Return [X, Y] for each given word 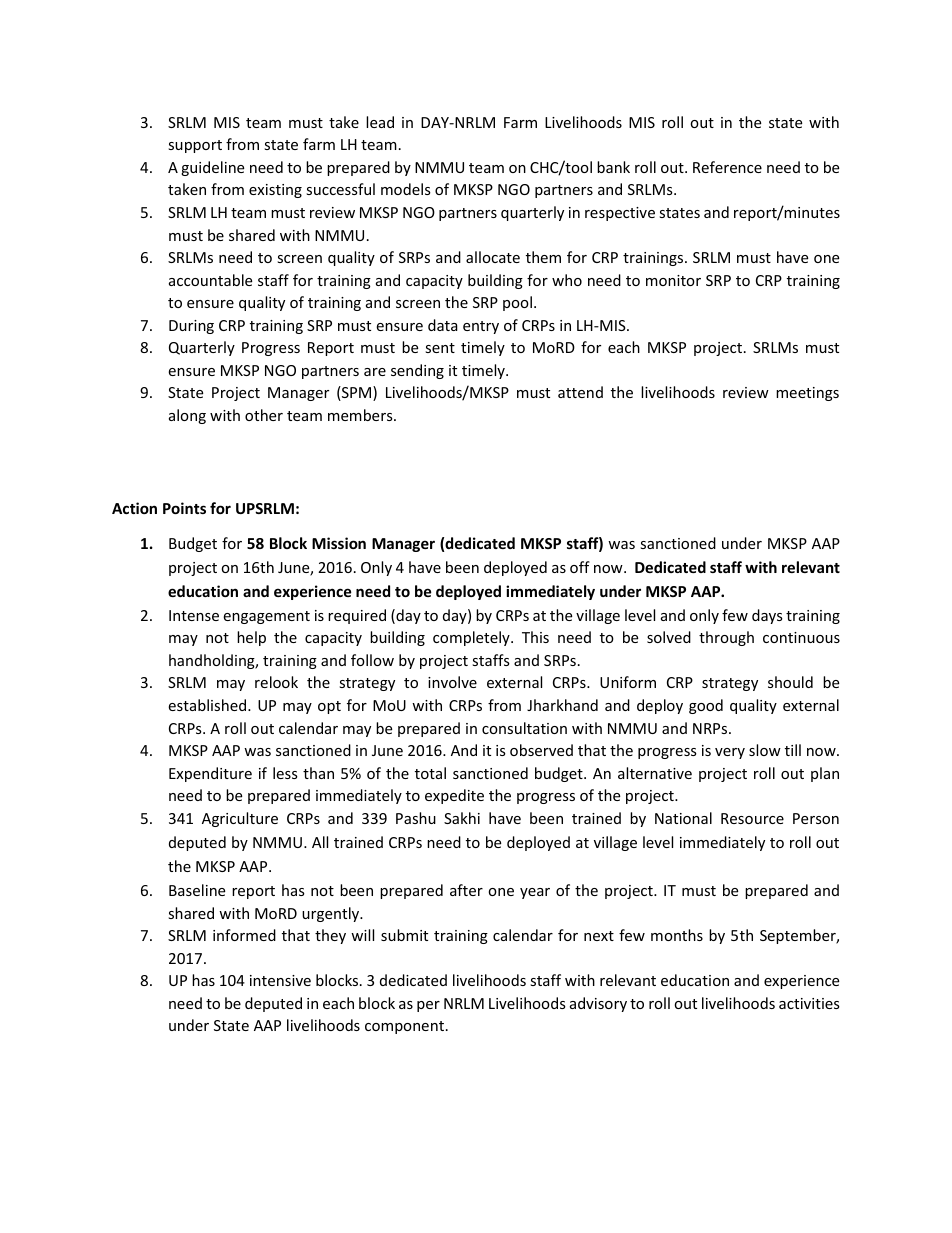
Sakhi [462, 818]
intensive [280, 980]
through [726, 638]
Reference [727, 167]
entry [481, 327]
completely [472, 638]
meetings [807, 394]
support [195, 146]
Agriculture [240, 819]
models [406, 189]
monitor [673, 280]
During [191, 327]
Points [184, 508]
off [580, 567]
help [251, 638]
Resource [752, 818]
